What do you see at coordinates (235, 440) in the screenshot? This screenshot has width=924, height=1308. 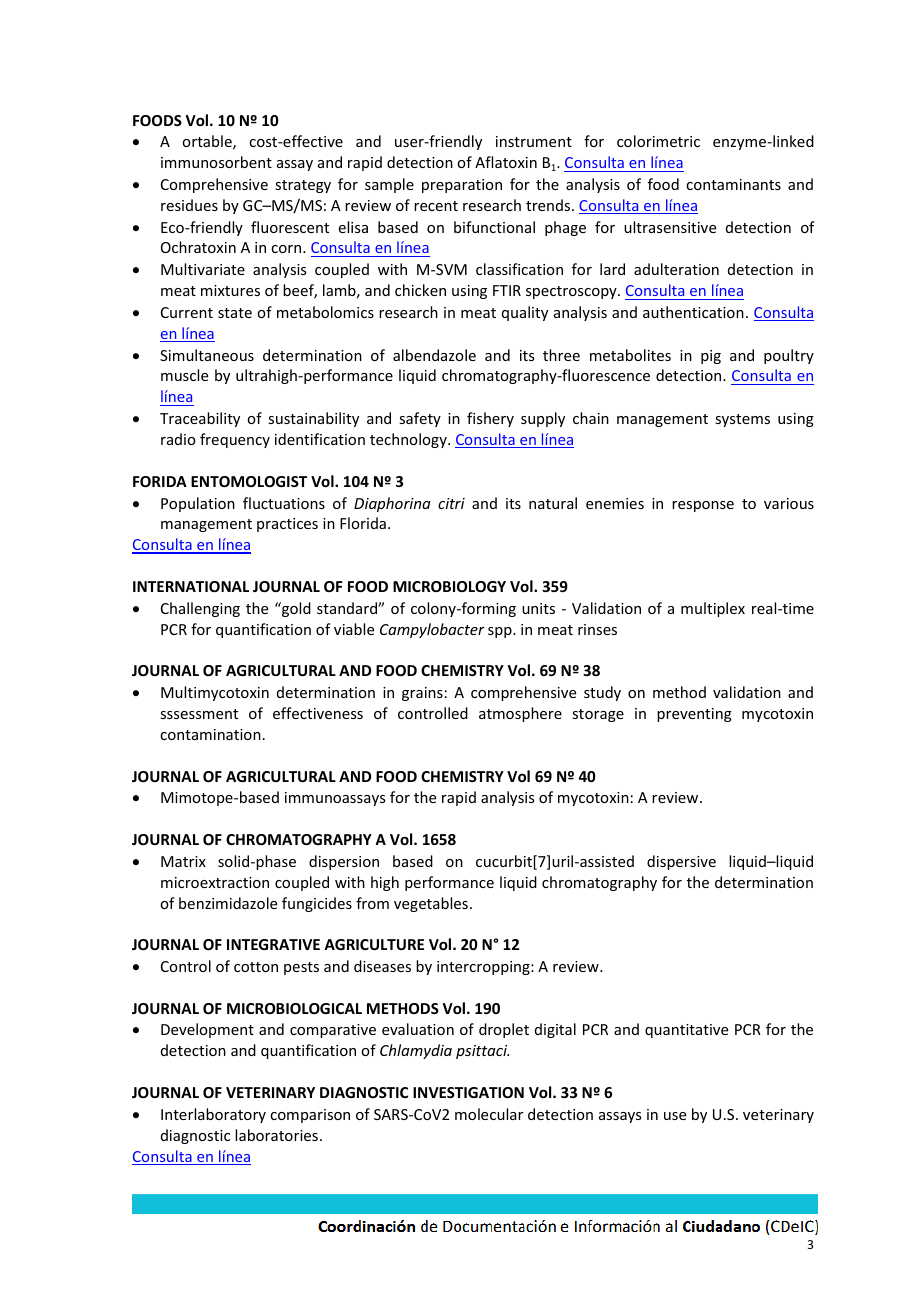 I see `frequency` at bounding box center [235, 440].
